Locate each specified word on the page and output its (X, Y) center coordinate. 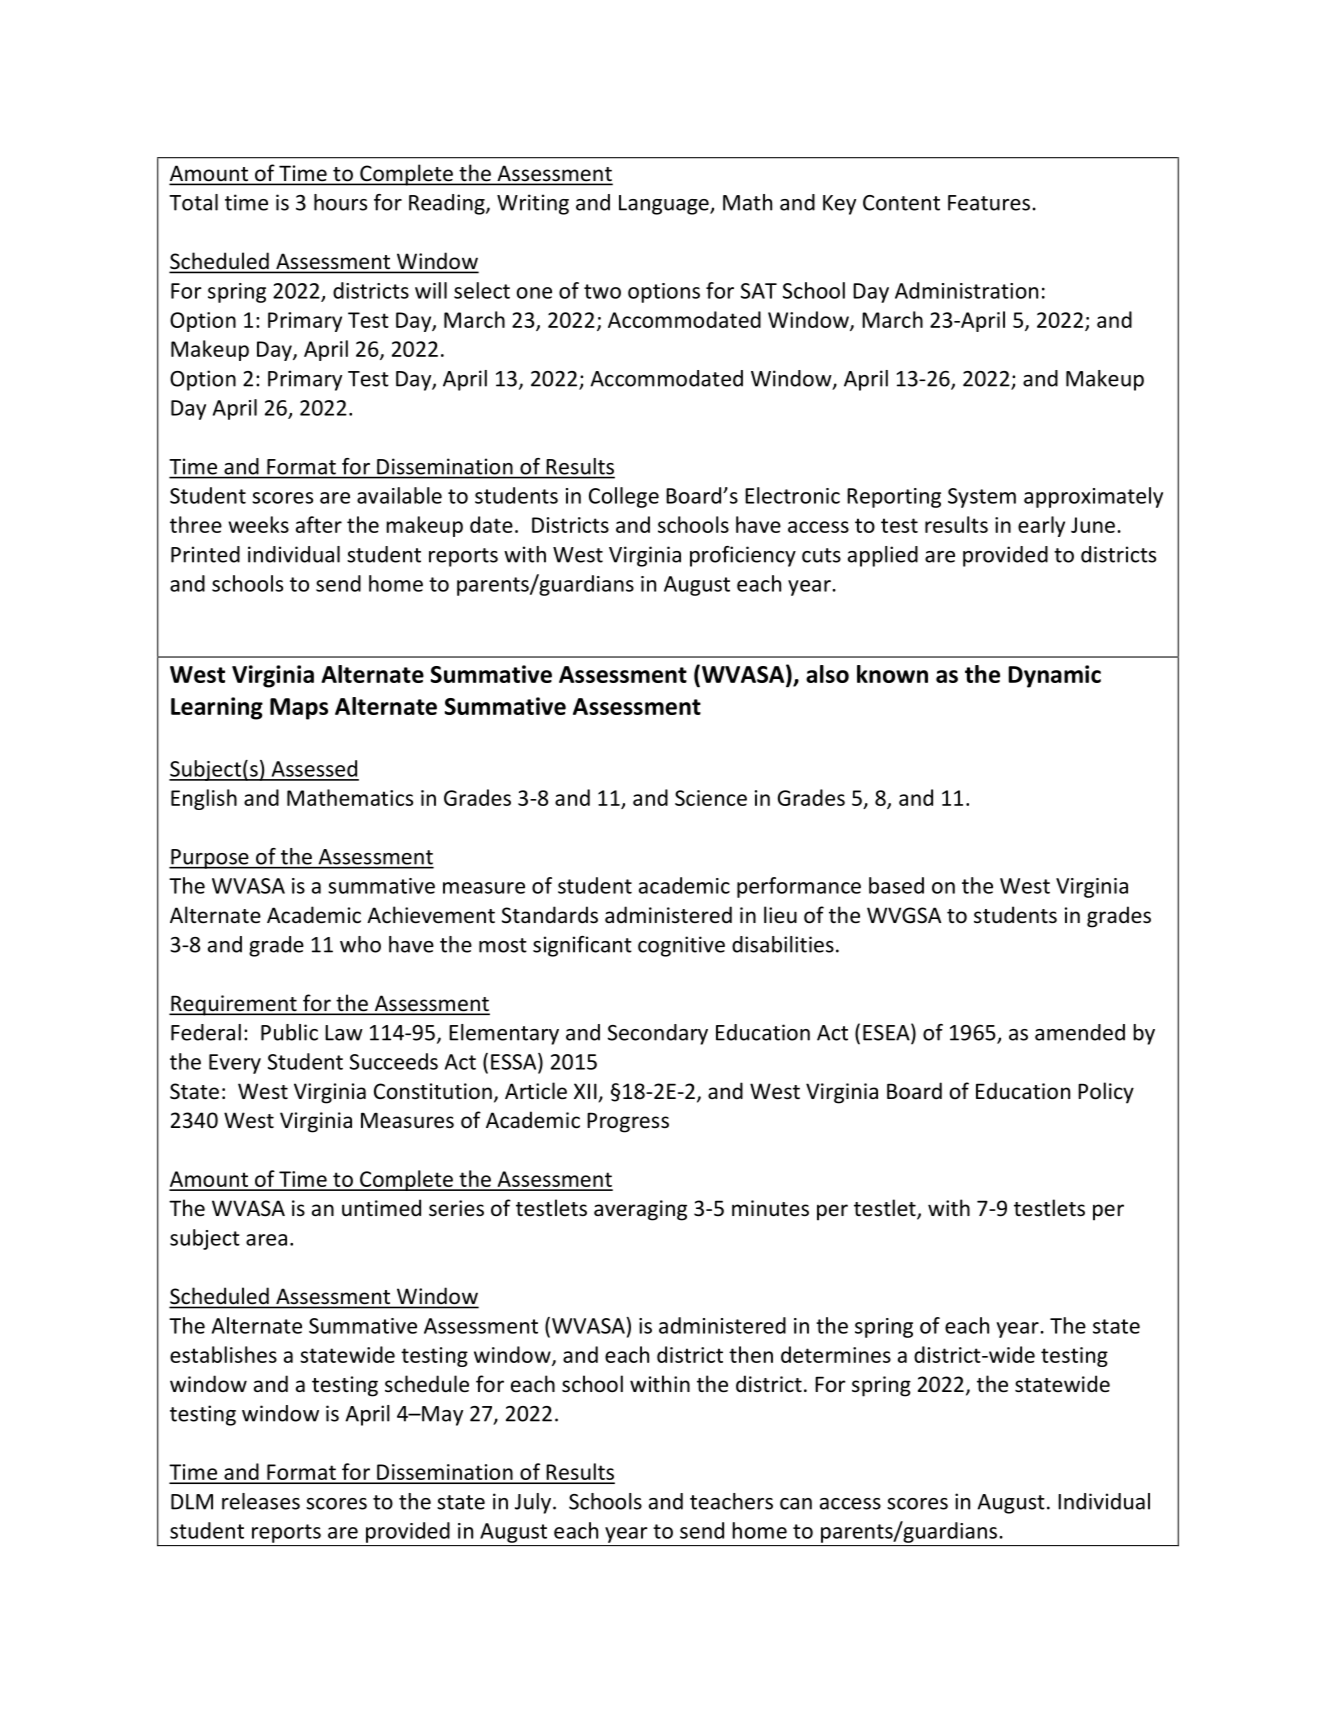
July (533, 1503)
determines (836, 1354)
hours (340, 202)
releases (261, 1501)
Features (989, 203)
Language (665, 205)
